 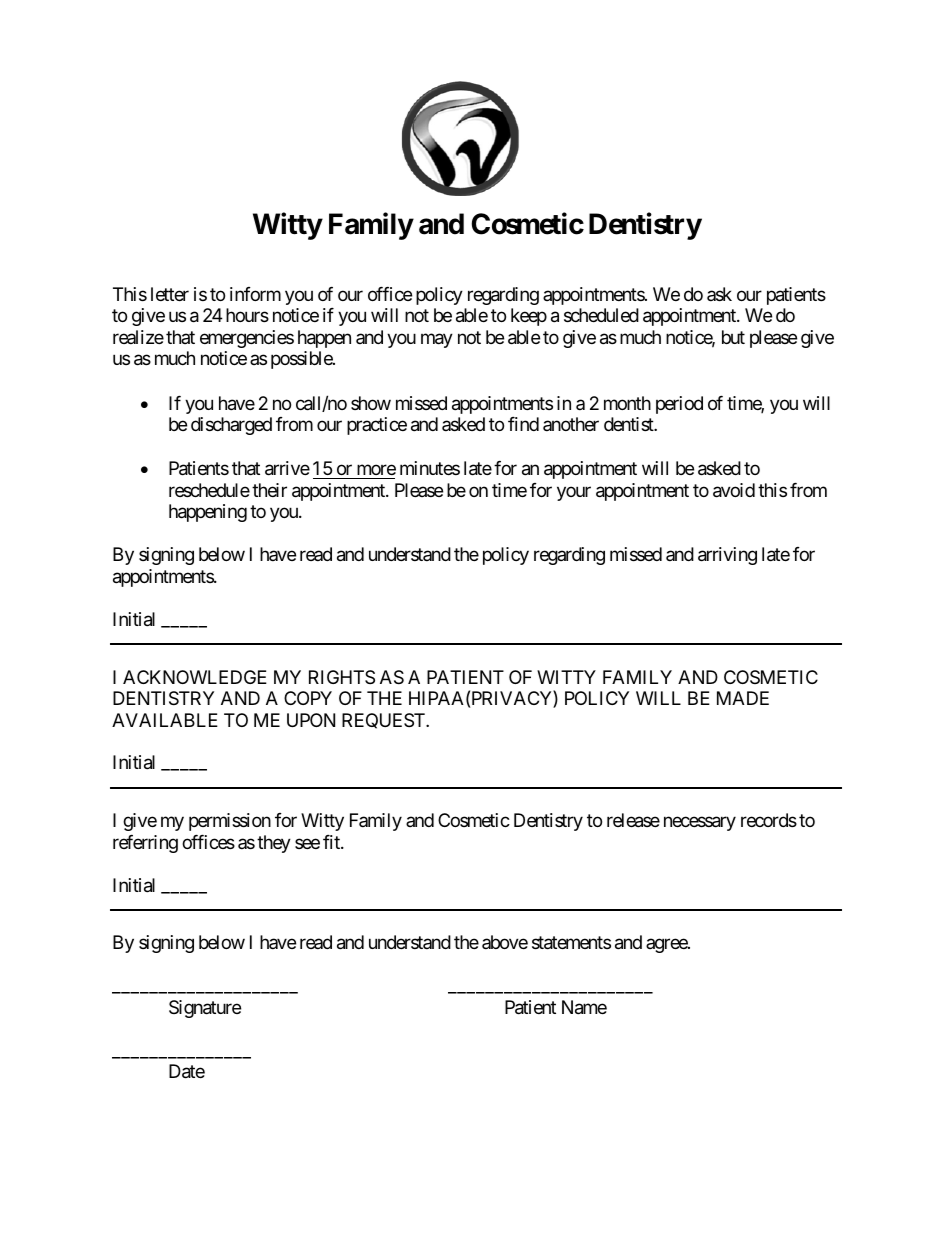 What do you see at coordinates (205, 1009) in the screenshot?
I see `Signature` at bounding box center [205, 1009].
